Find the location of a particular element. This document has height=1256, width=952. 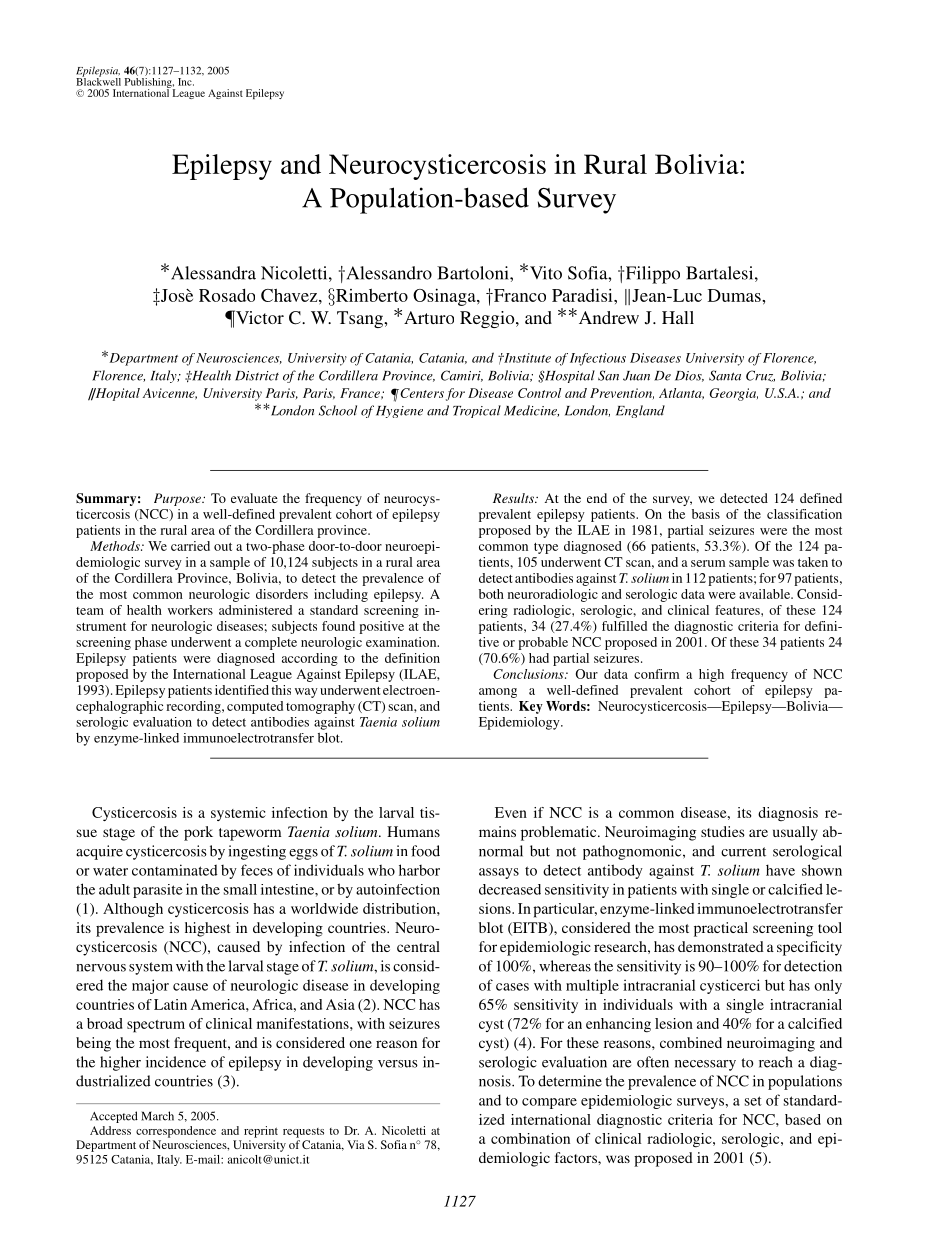

identified is located at coordinates (242, 690).
